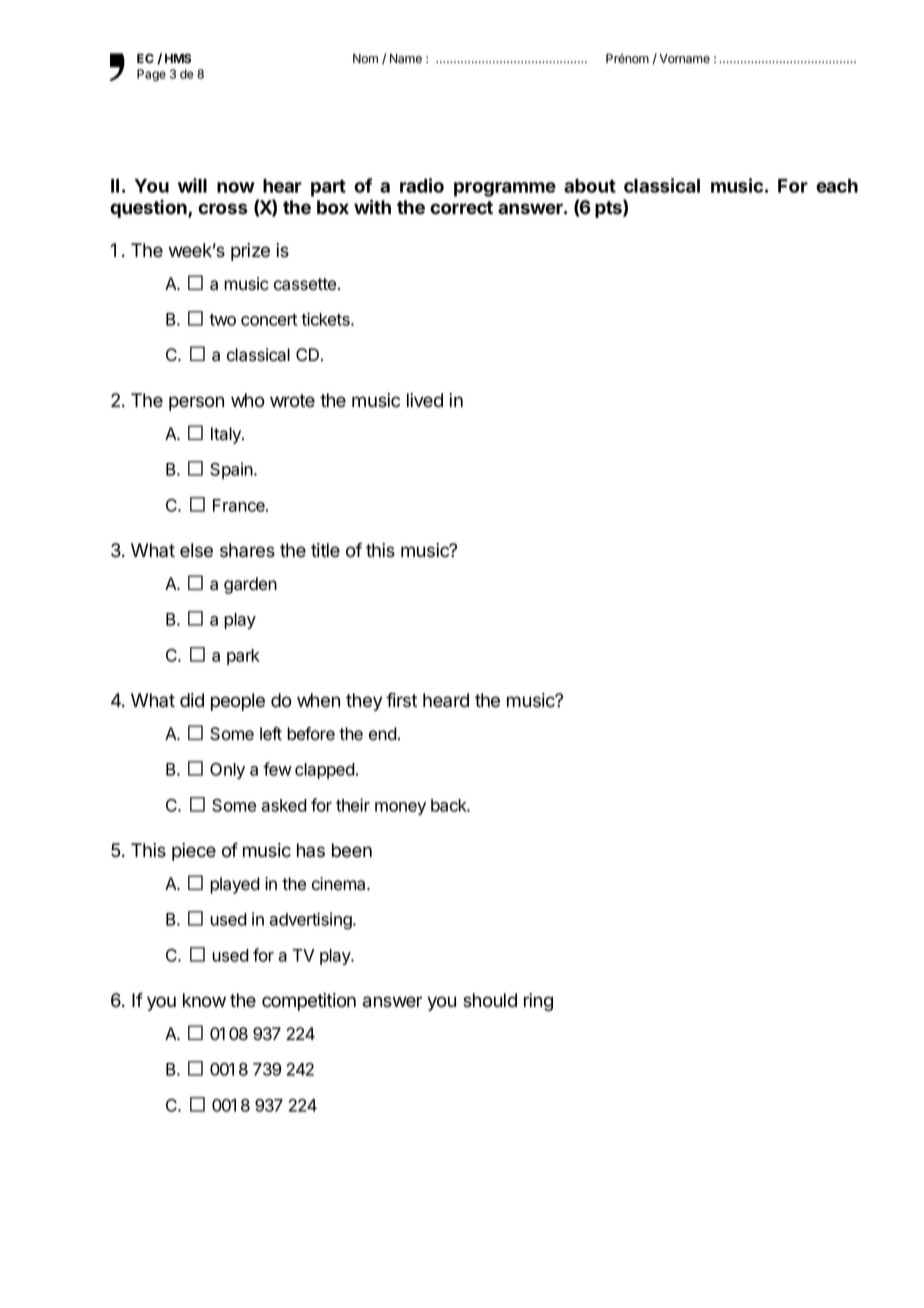  What do you see at coordinates (490, 1000) in the screenshot?
I see `should` at bounding box center [490, 1000].
